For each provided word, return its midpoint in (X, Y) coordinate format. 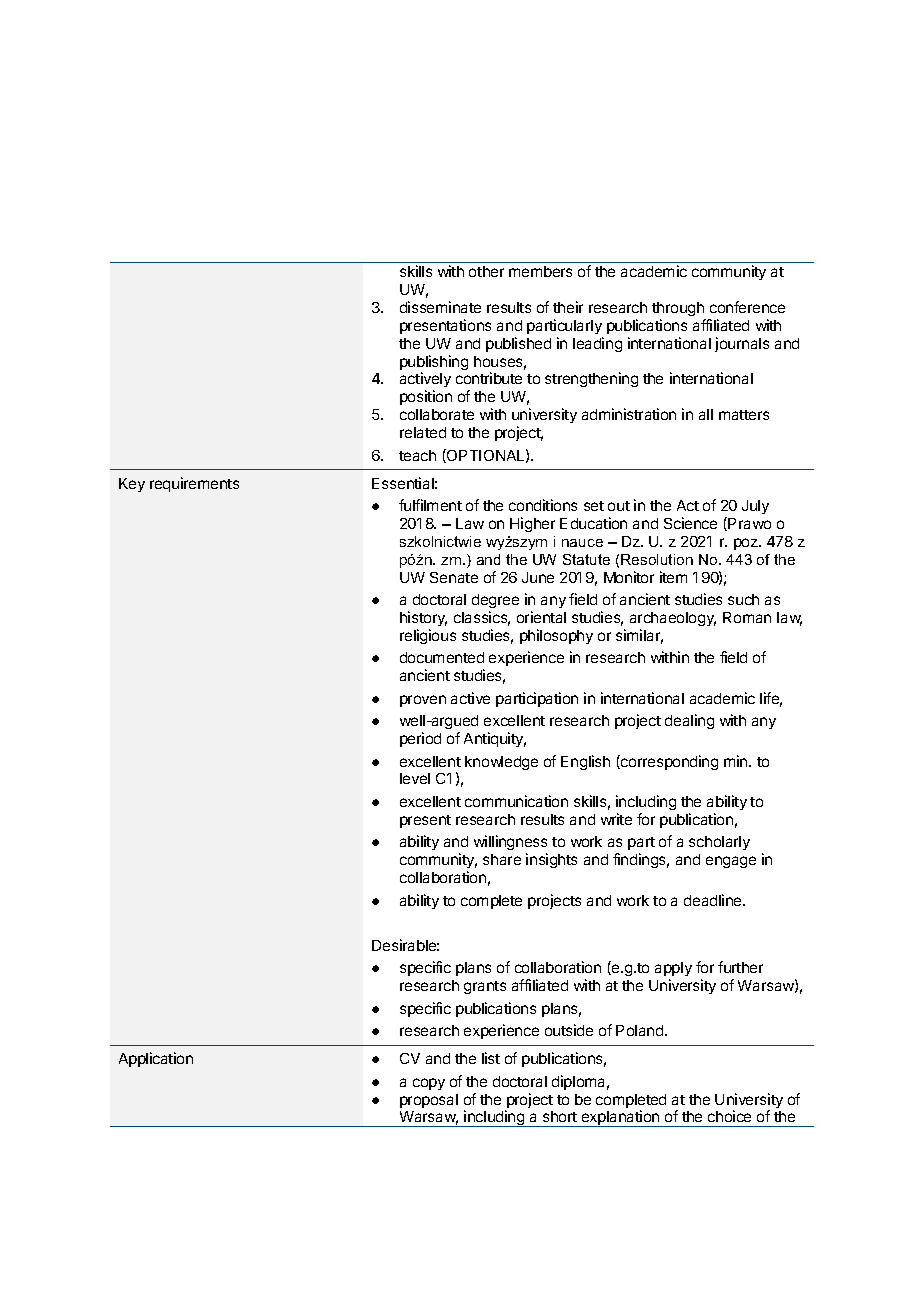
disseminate (440, 307)
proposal (429, 1101)
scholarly (719, 843)
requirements (194, 484)
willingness (510, 844)
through (678, 309)
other (486, 271)
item (673, 577)
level (415, 778)
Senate (454, 577)
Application (156, 1059)
